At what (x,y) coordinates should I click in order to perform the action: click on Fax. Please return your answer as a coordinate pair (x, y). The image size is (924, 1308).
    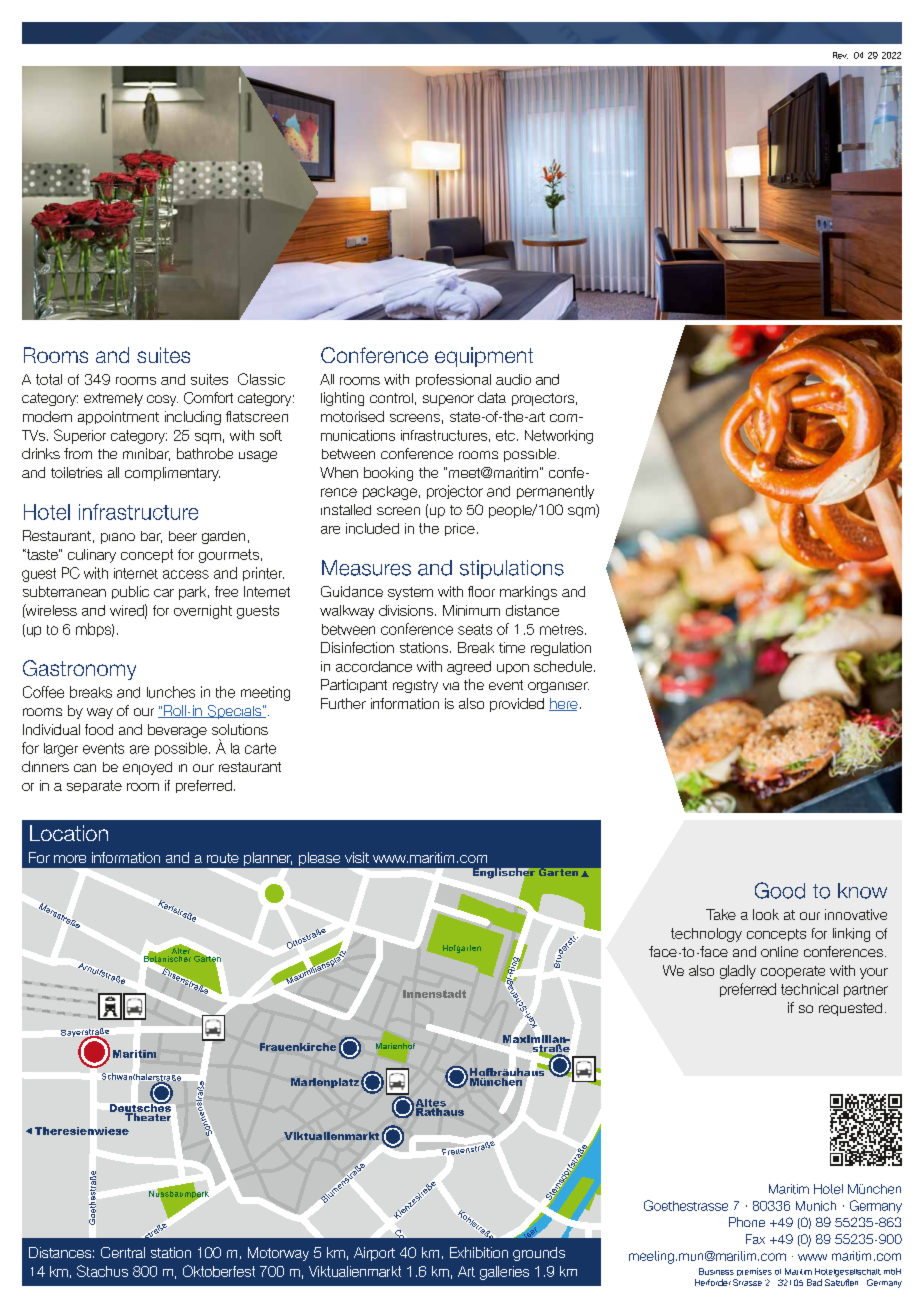
    Looking at the image, I should click on (755, 1239).
